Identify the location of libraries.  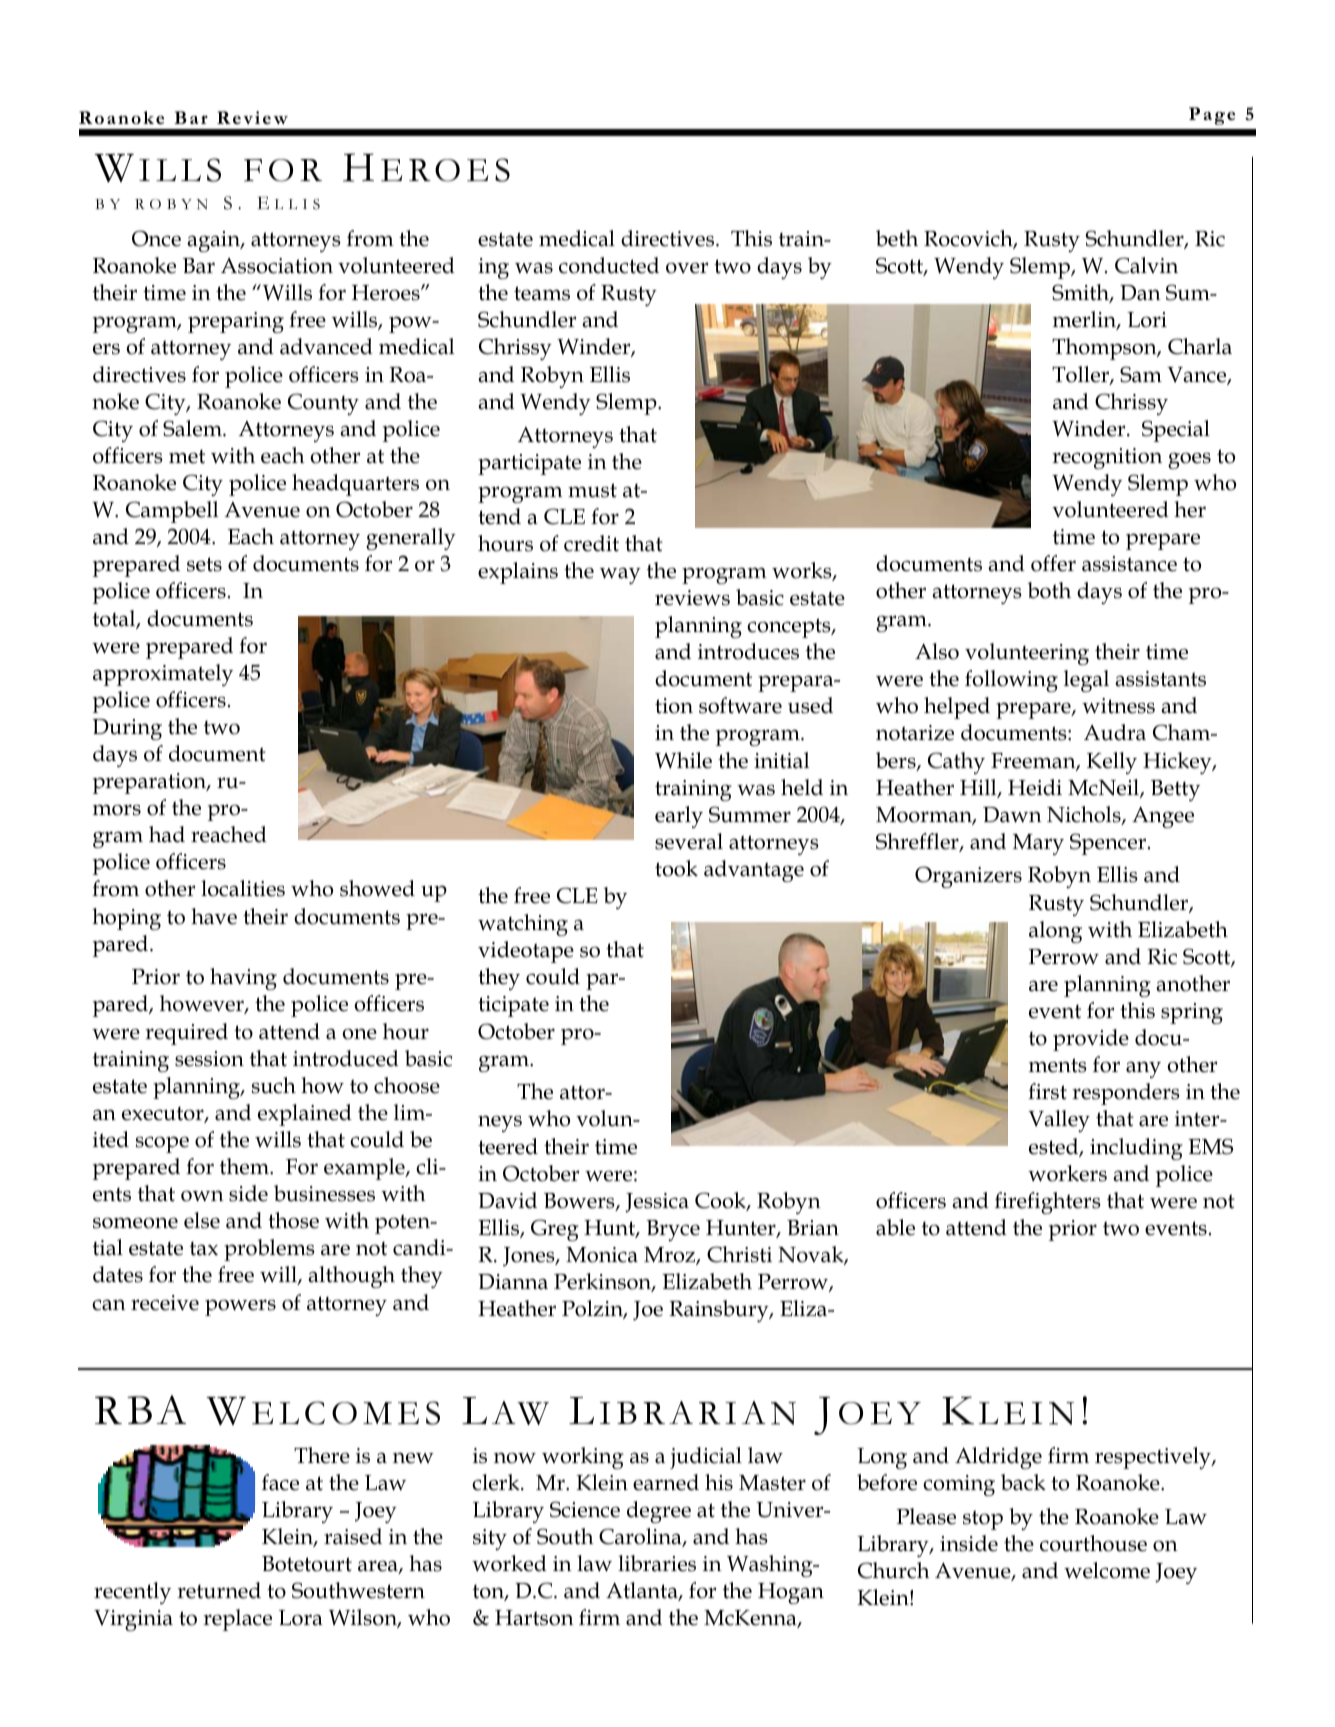
(657, 1563).
